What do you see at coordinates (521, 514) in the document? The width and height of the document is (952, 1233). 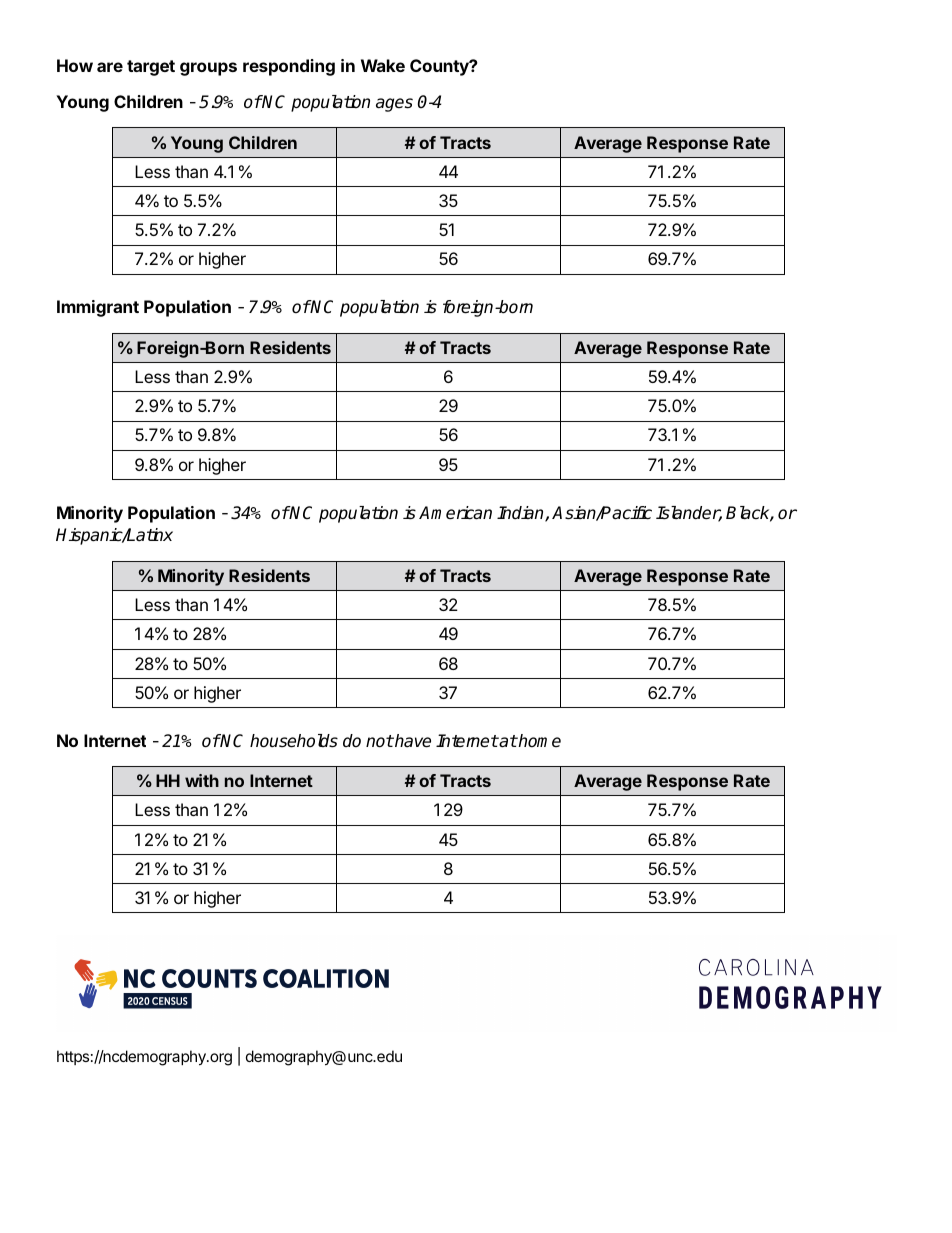 I see `Indian` at bounding box center [521, 514].
